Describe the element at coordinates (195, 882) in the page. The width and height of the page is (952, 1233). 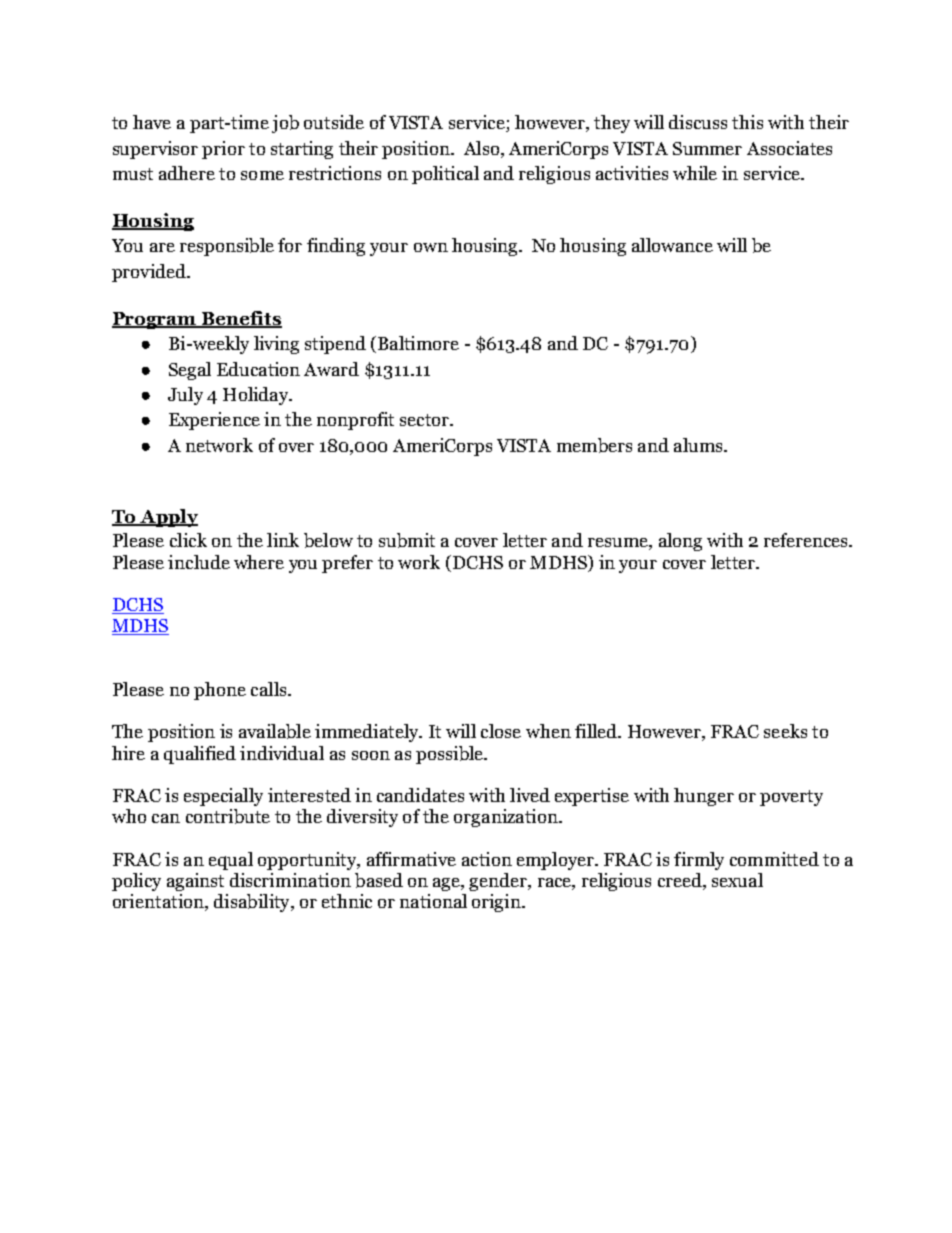
I see `against` at that location.
